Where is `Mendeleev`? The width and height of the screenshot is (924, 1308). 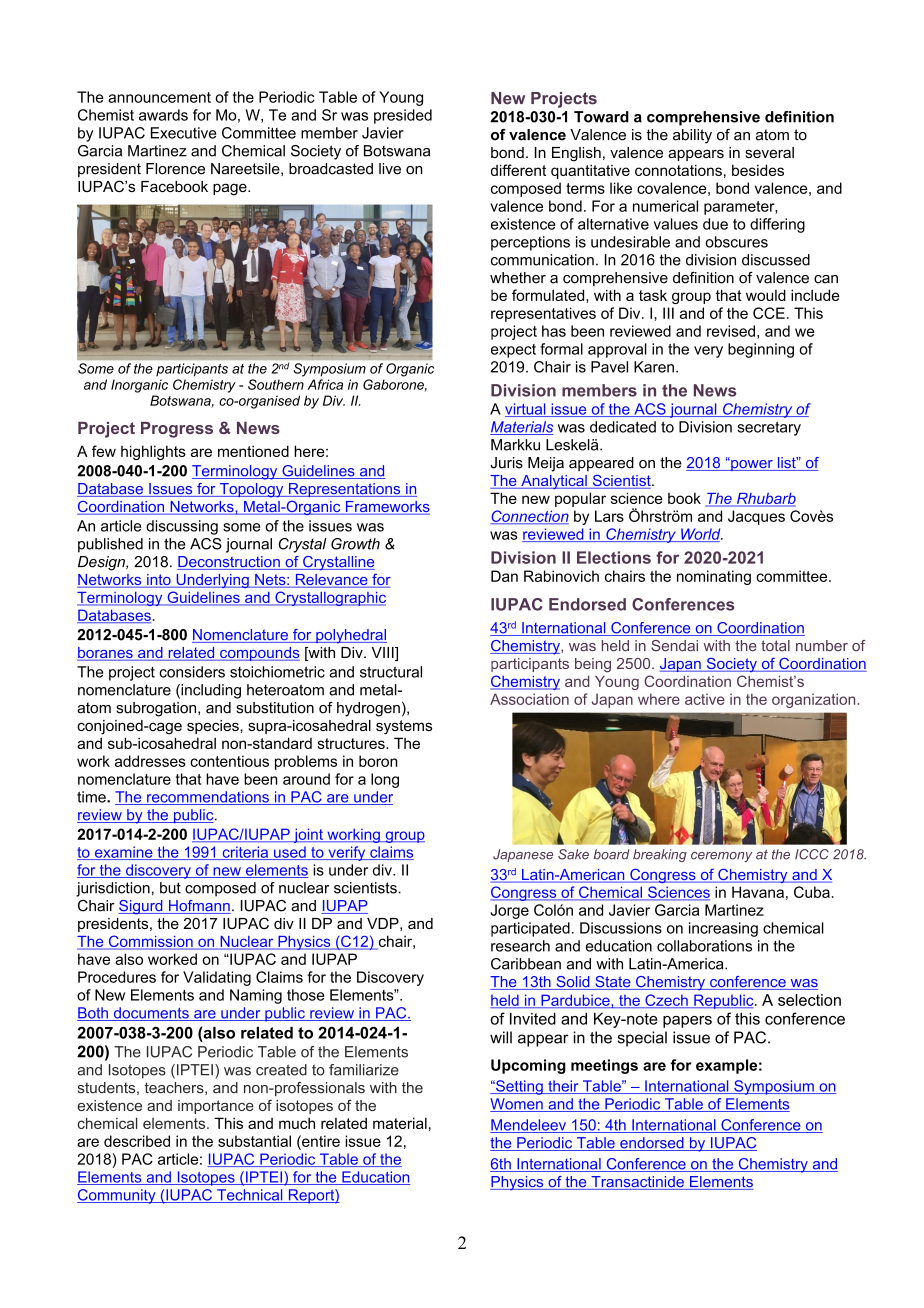
Mendeleev is located at coordinates (529, 1126).
